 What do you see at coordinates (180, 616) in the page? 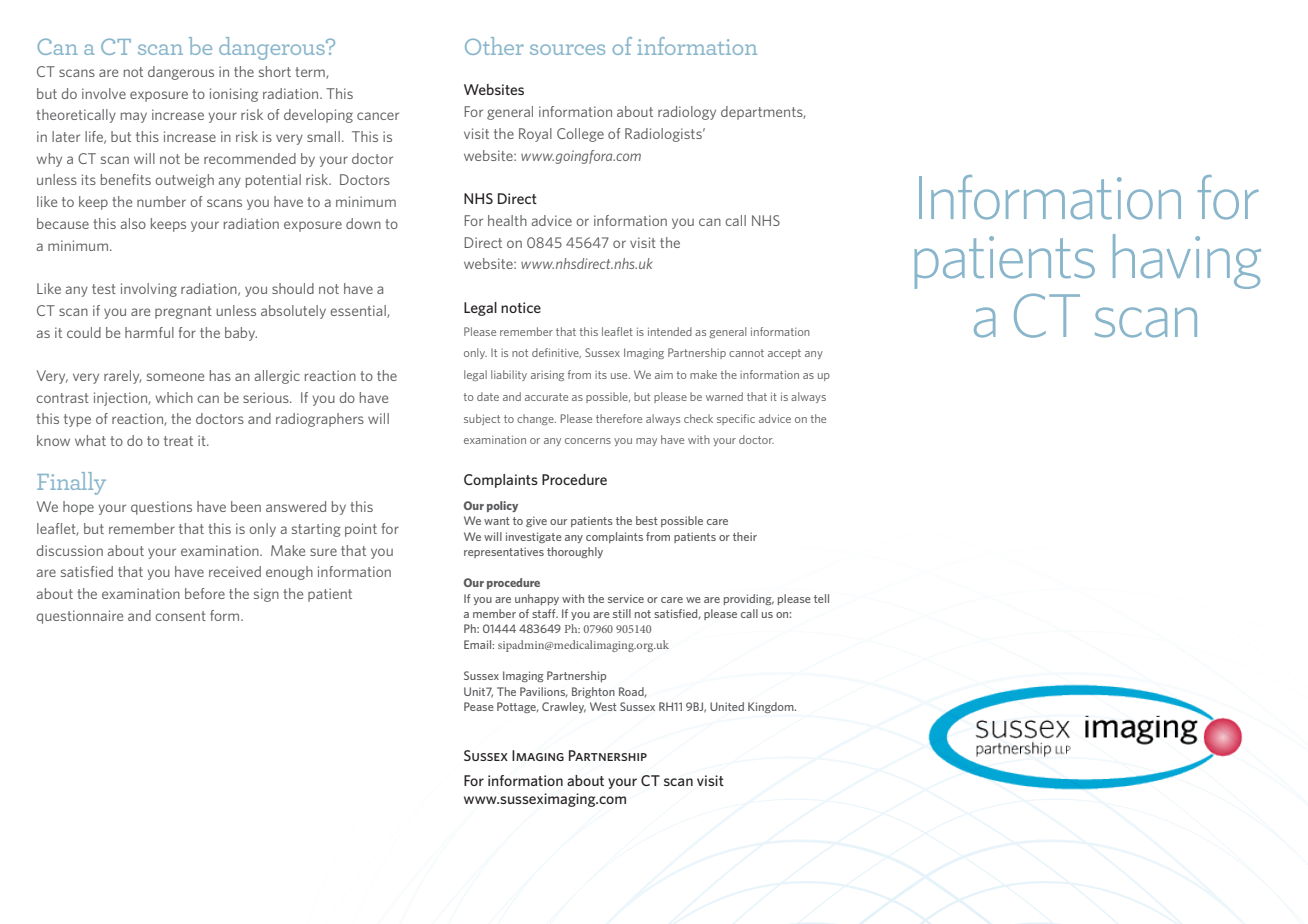
I see `consent` at bounding box center [180, 616].
